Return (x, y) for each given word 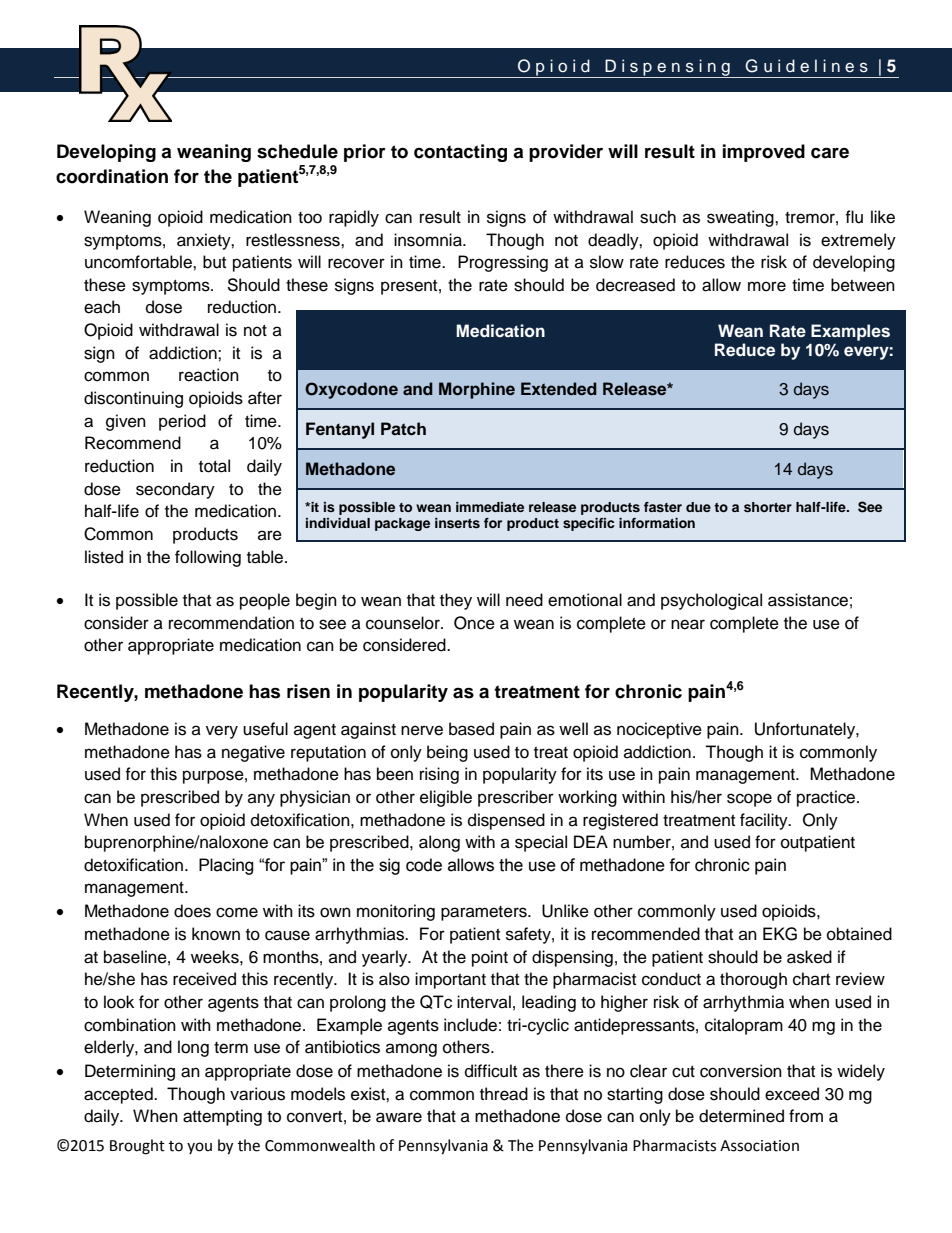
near (688, 624)
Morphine (477, 390)
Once (474, 623)
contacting (460, 153)
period (182, 422)
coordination (112, 176)
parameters (485, 913)
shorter (768, 507)
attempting (222, 1117)
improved (764, 153)
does (192, 911)
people (265, 601)
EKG (780, 934)
